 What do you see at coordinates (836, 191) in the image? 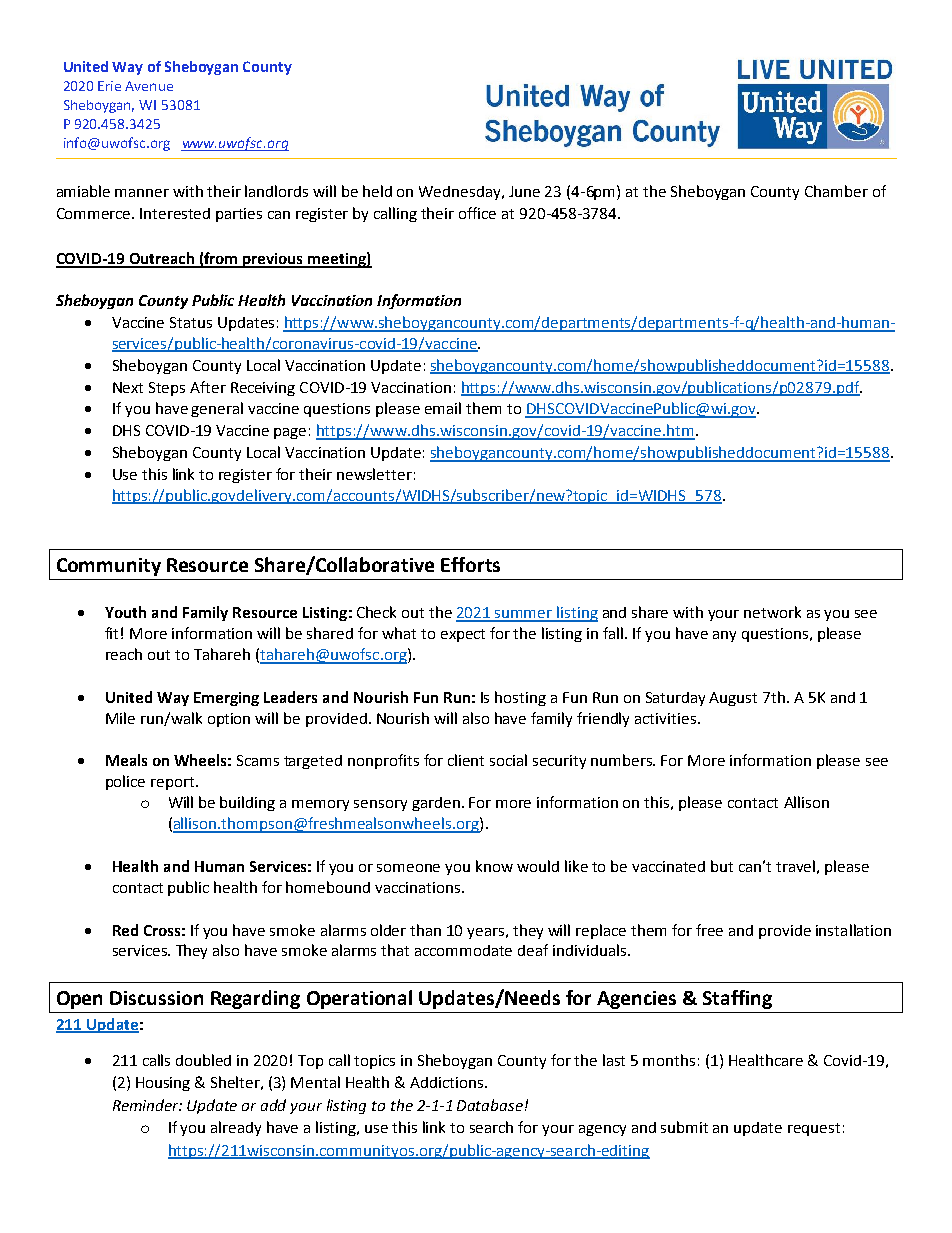
I see `Chamber` at bounding box center [836, 191].
